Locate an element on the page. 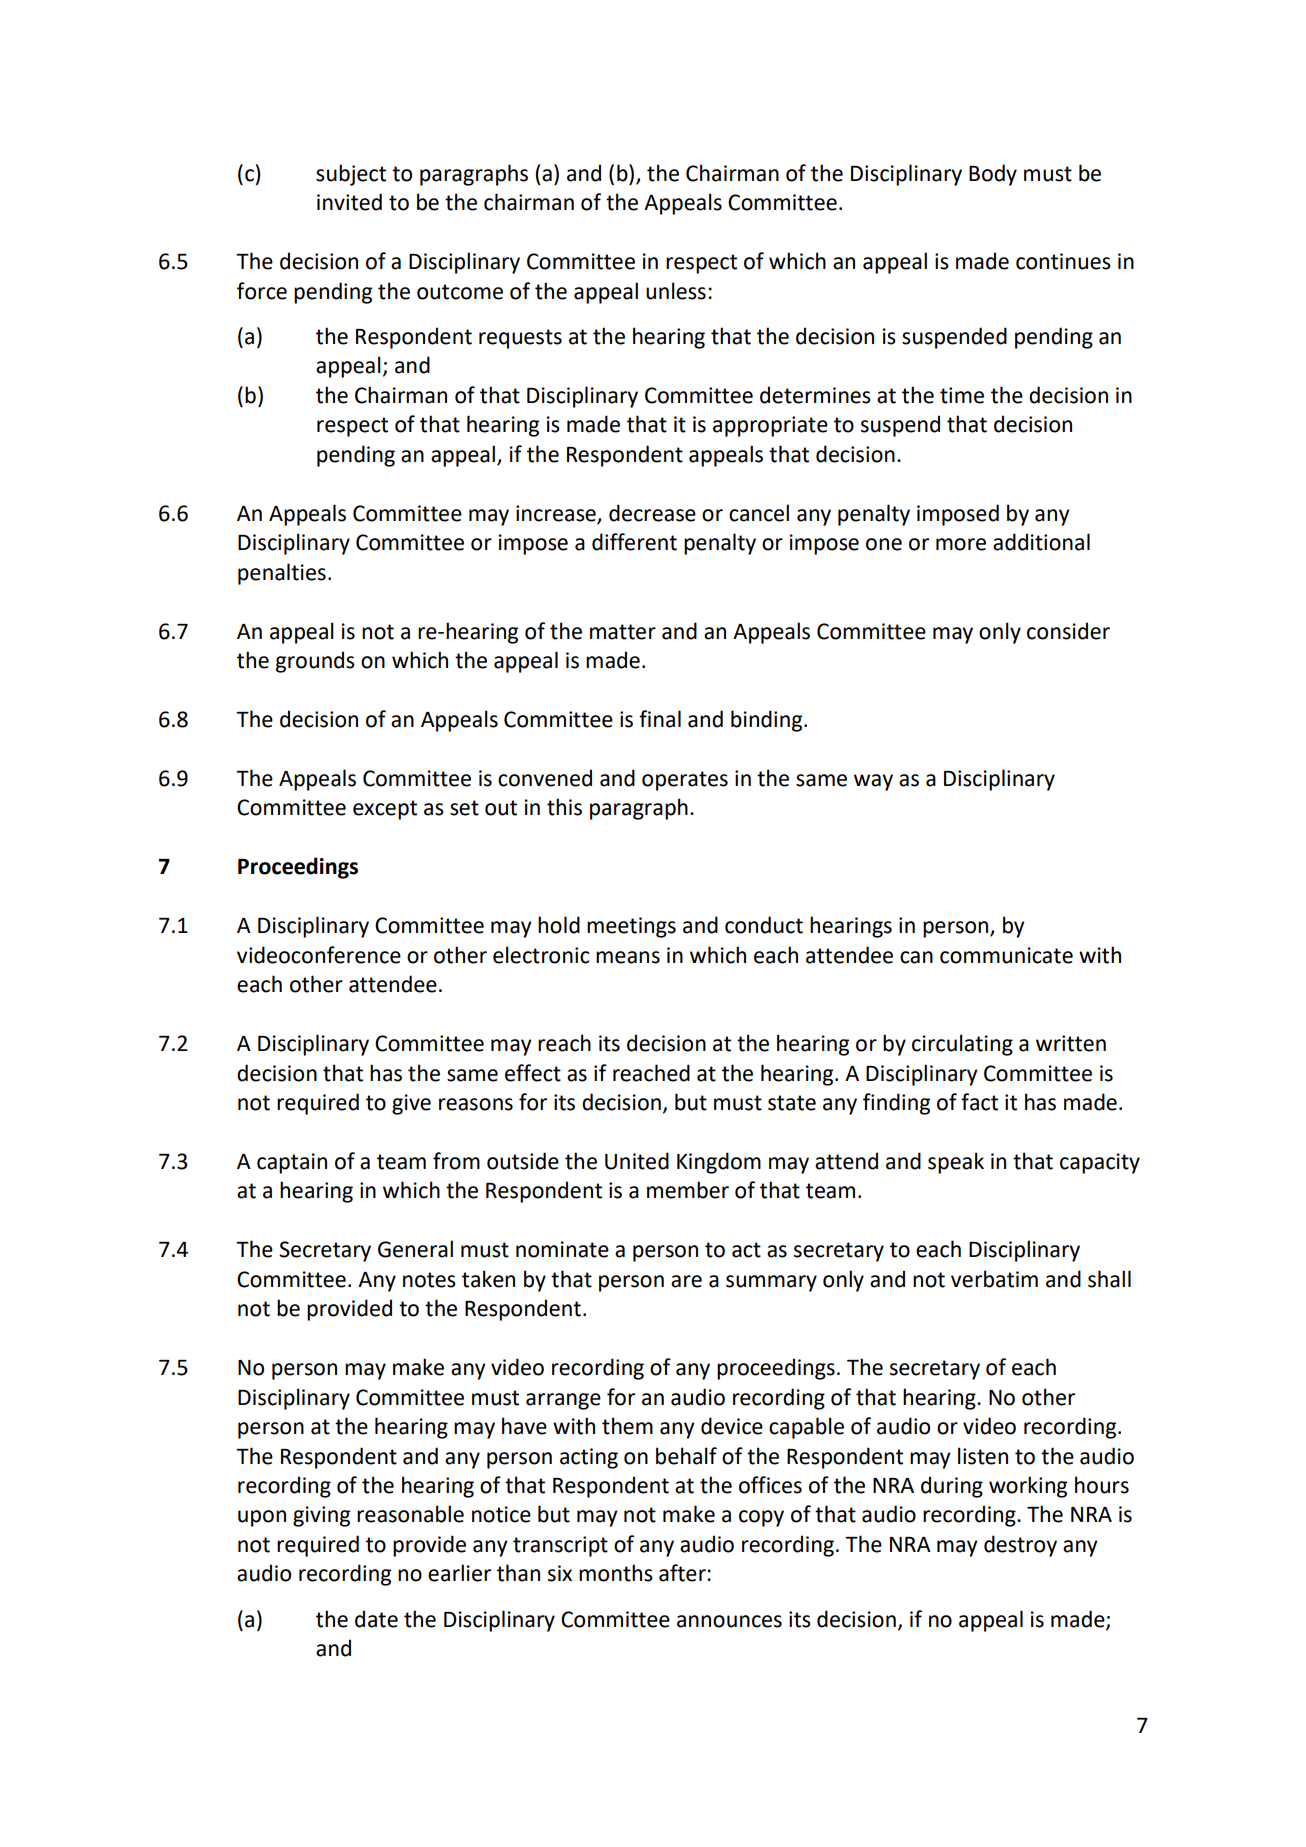  verbatim is located at coordinates (994, 1279).
